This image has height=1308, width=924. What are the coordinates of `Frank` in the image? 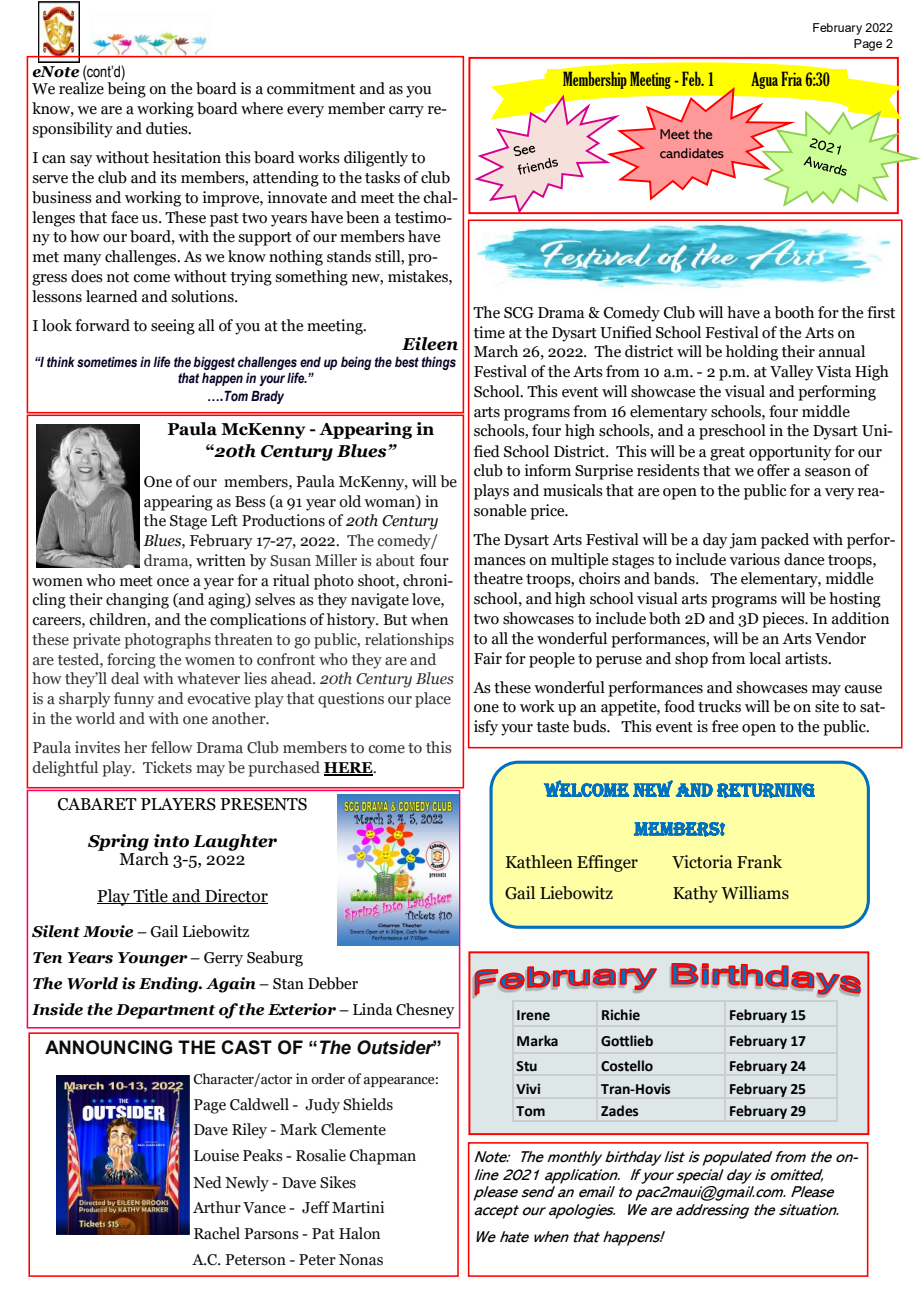 It's located at (759, 862).
